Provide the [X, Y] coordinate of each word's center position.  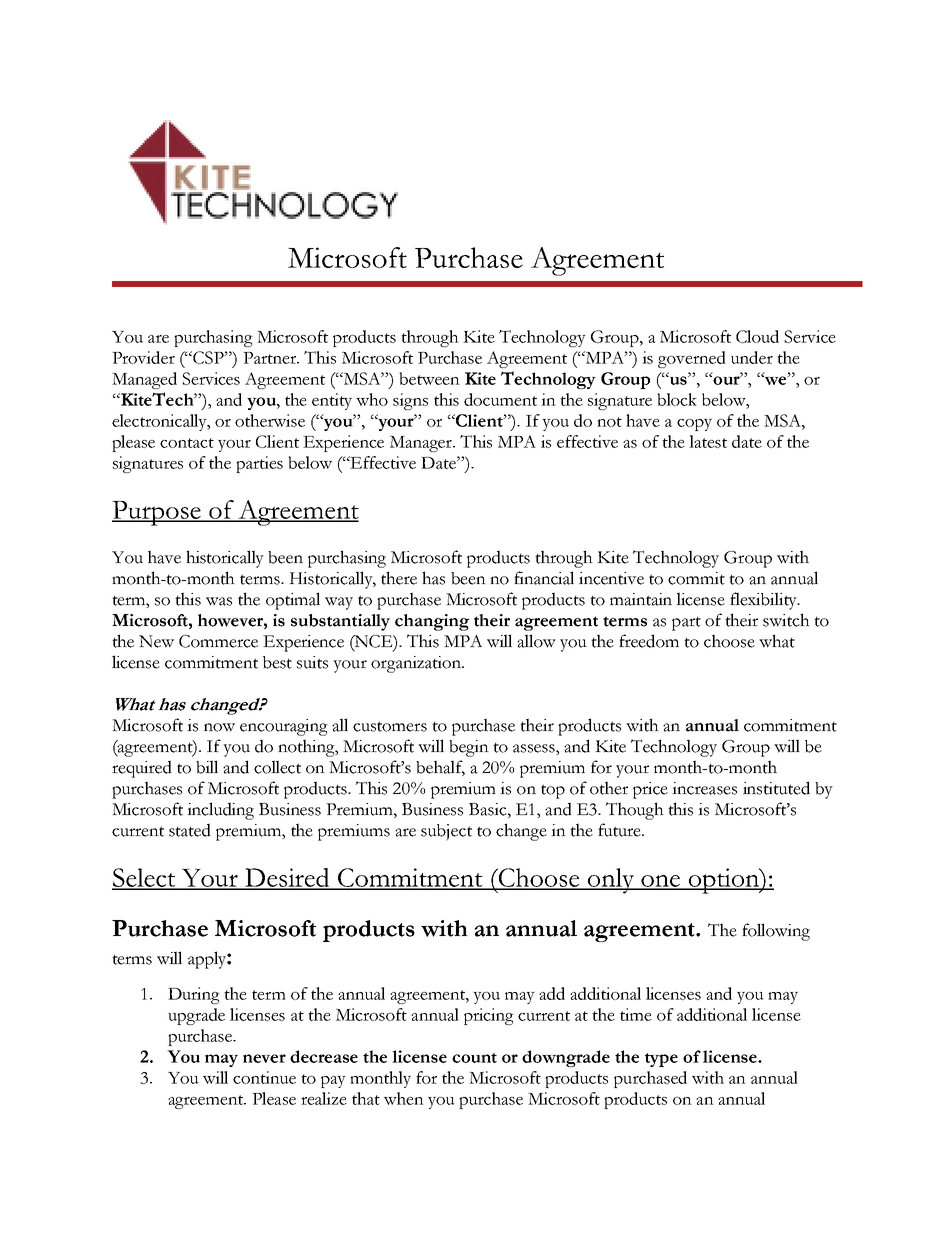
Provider [143, 357]
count [474, 1058]
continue [264, 1077]
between [429, 378]
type [661, 1060]
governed [692, 359]
